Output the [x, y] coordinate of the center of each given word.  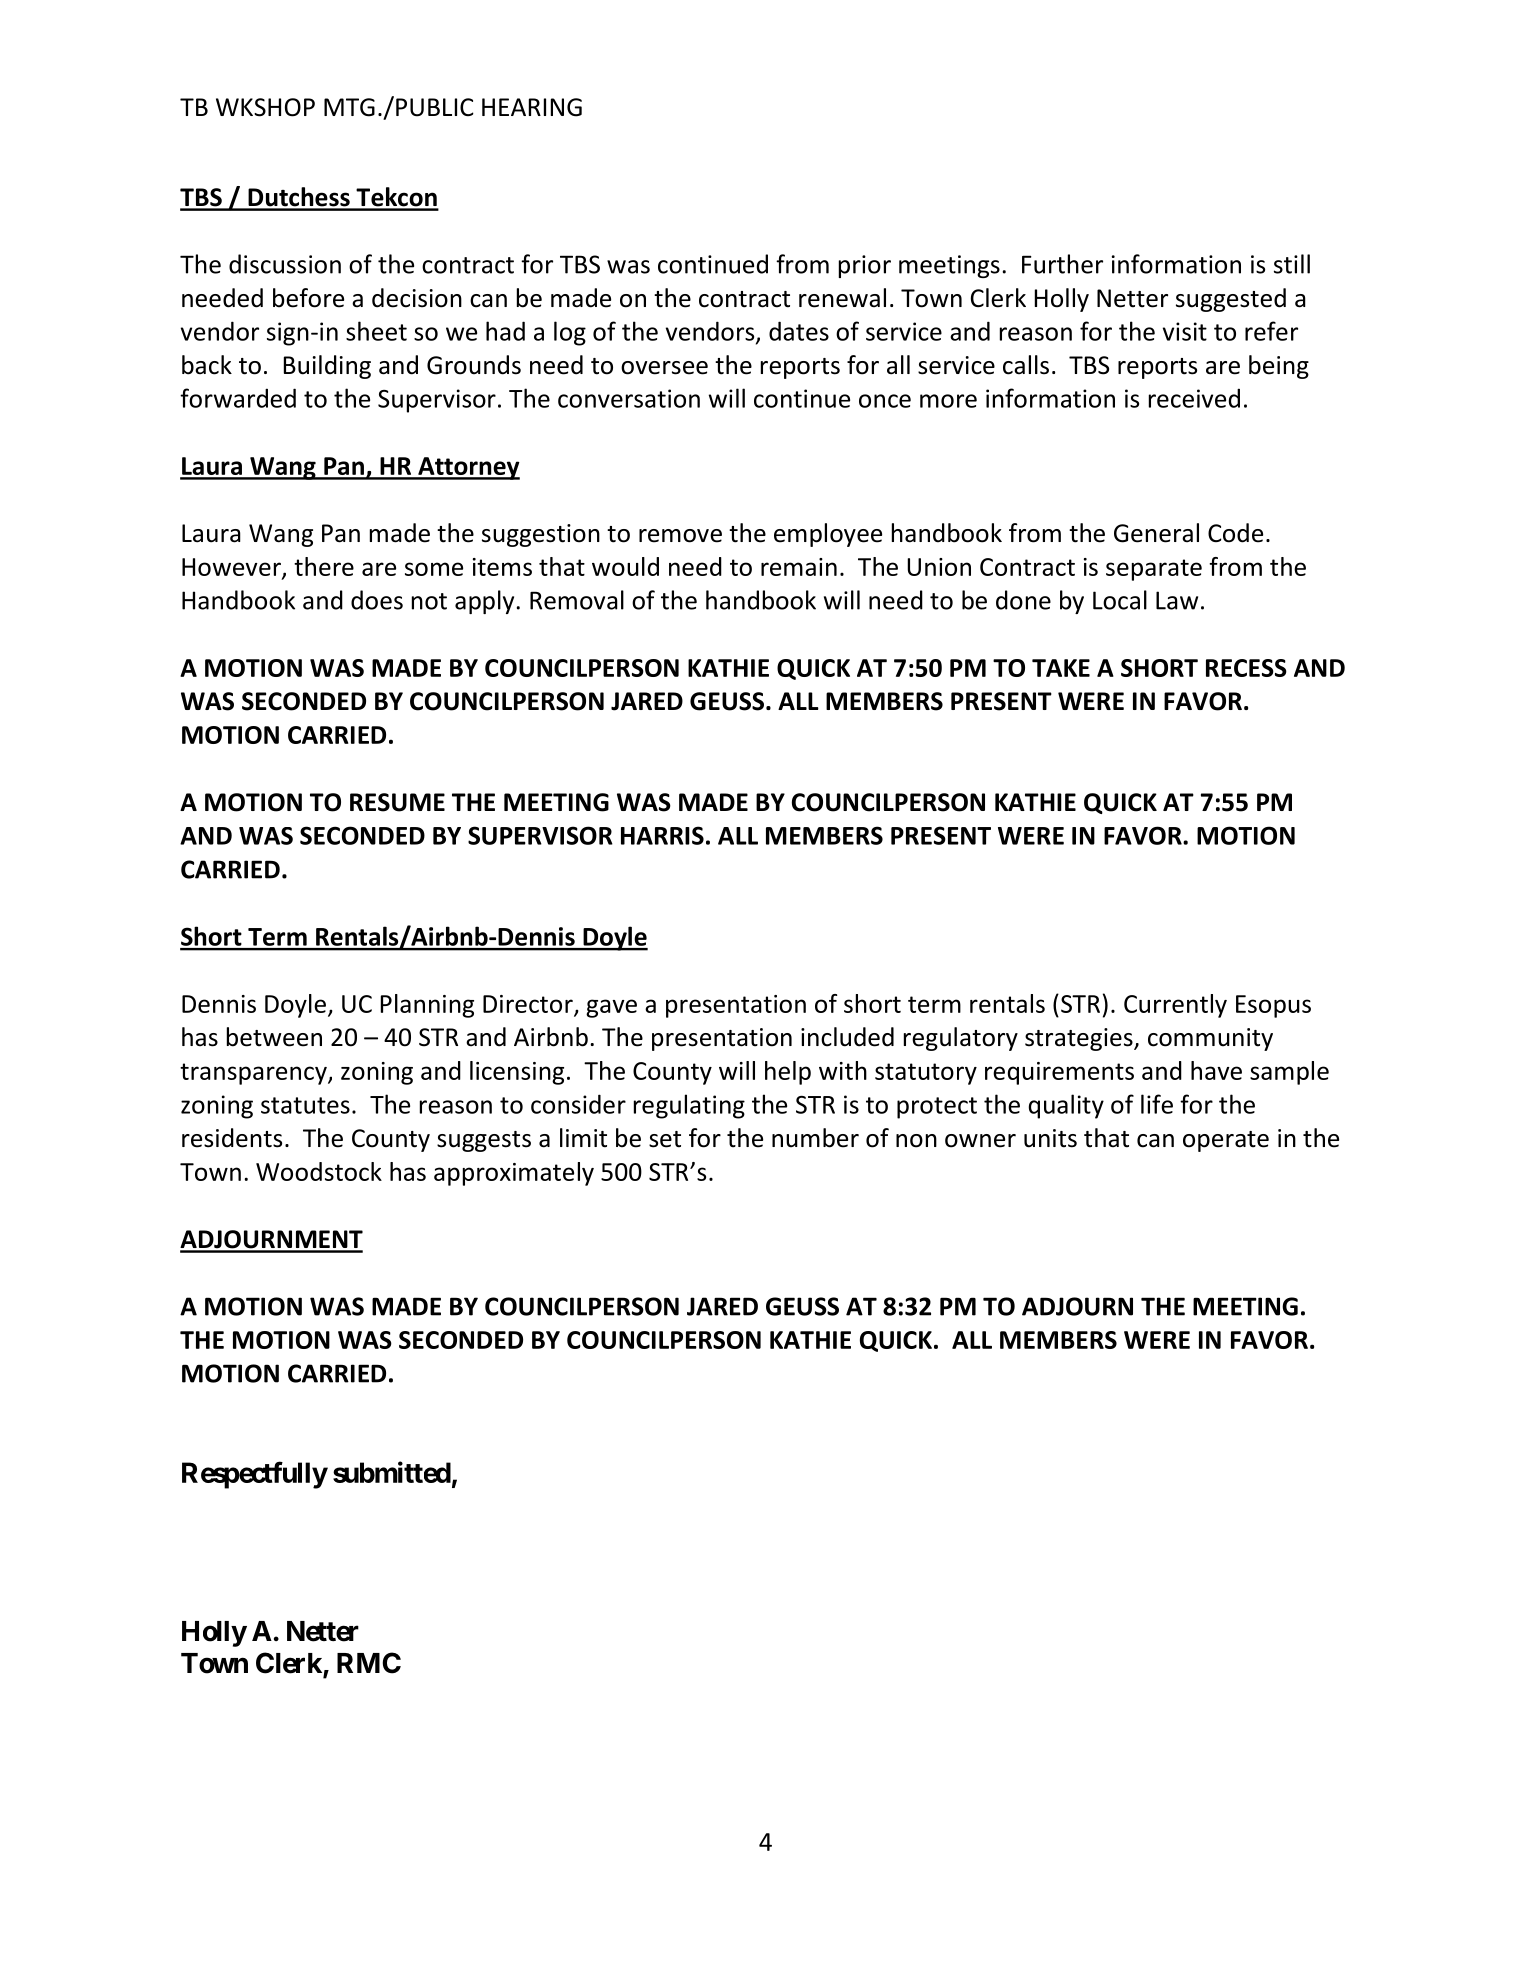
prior [865, 266]
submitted [392, 1472]
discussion [285, 264]
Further [1062, 264]
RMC [369, 1663]
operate [1226, 1141]
